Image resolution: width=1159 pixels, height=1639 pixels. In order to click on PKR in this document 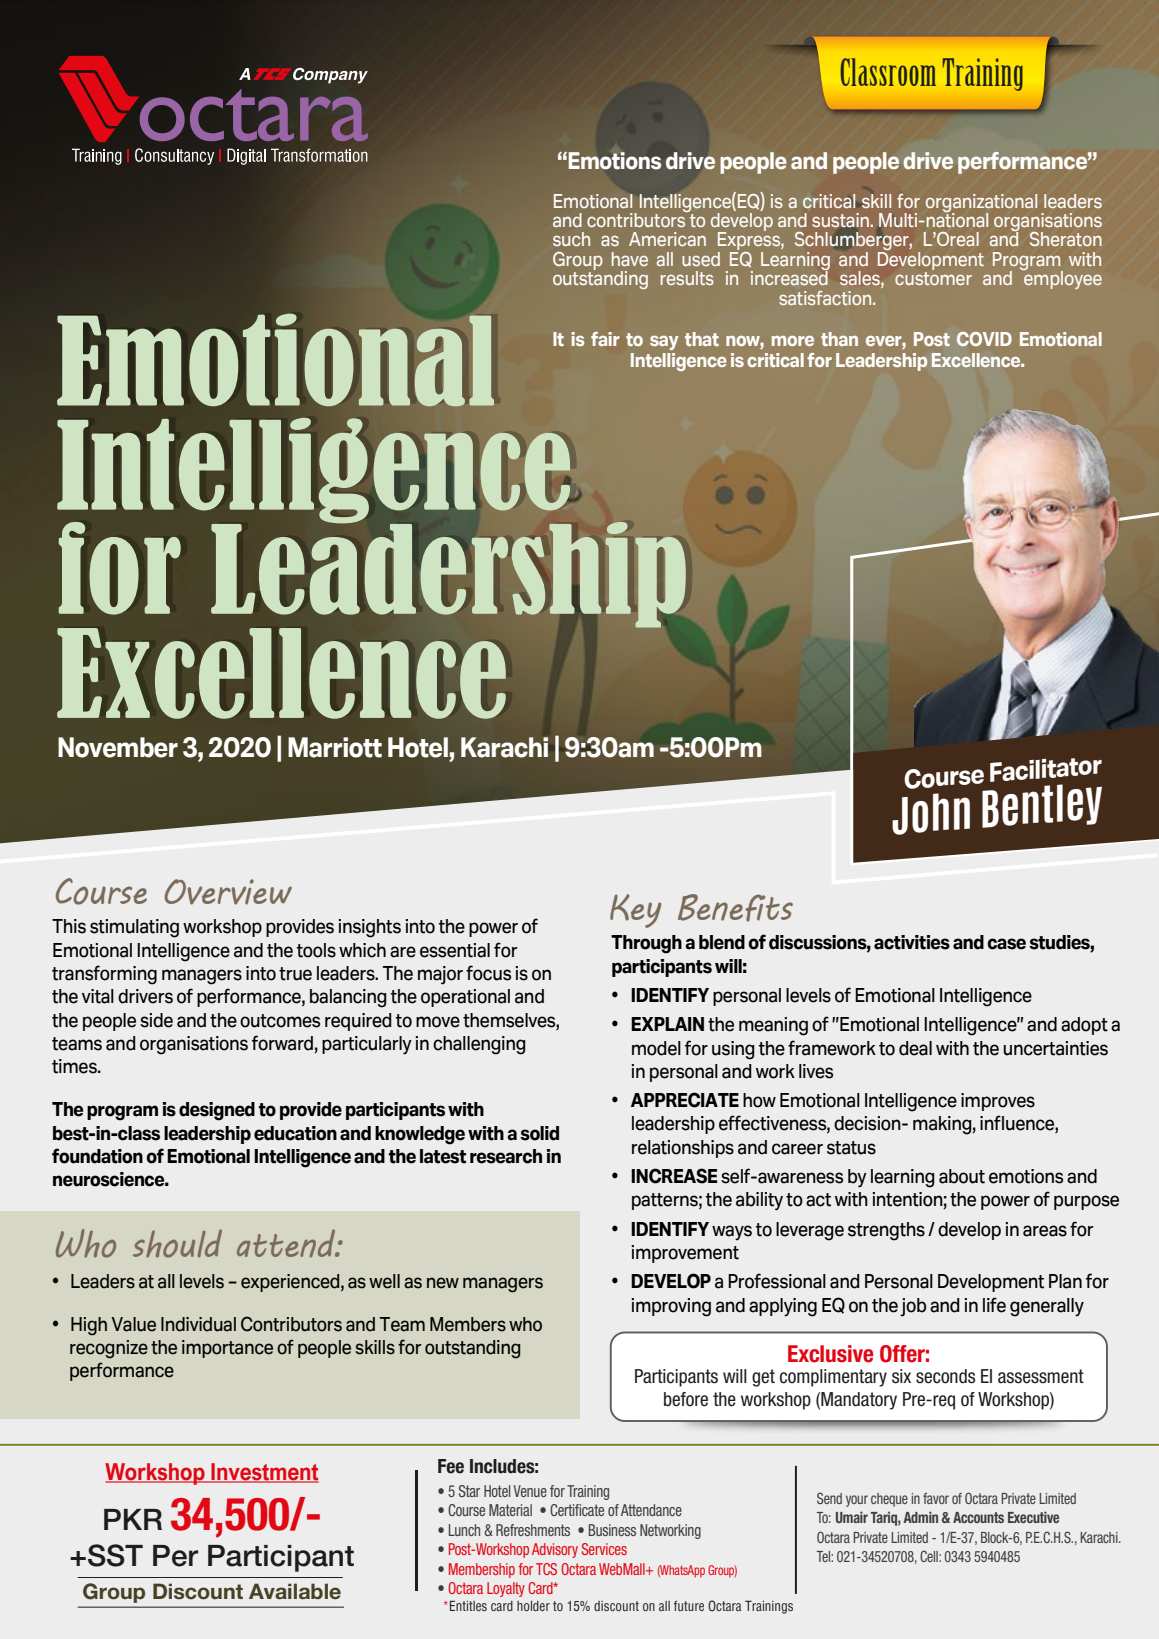, I will do `click(133, 1519)`.
